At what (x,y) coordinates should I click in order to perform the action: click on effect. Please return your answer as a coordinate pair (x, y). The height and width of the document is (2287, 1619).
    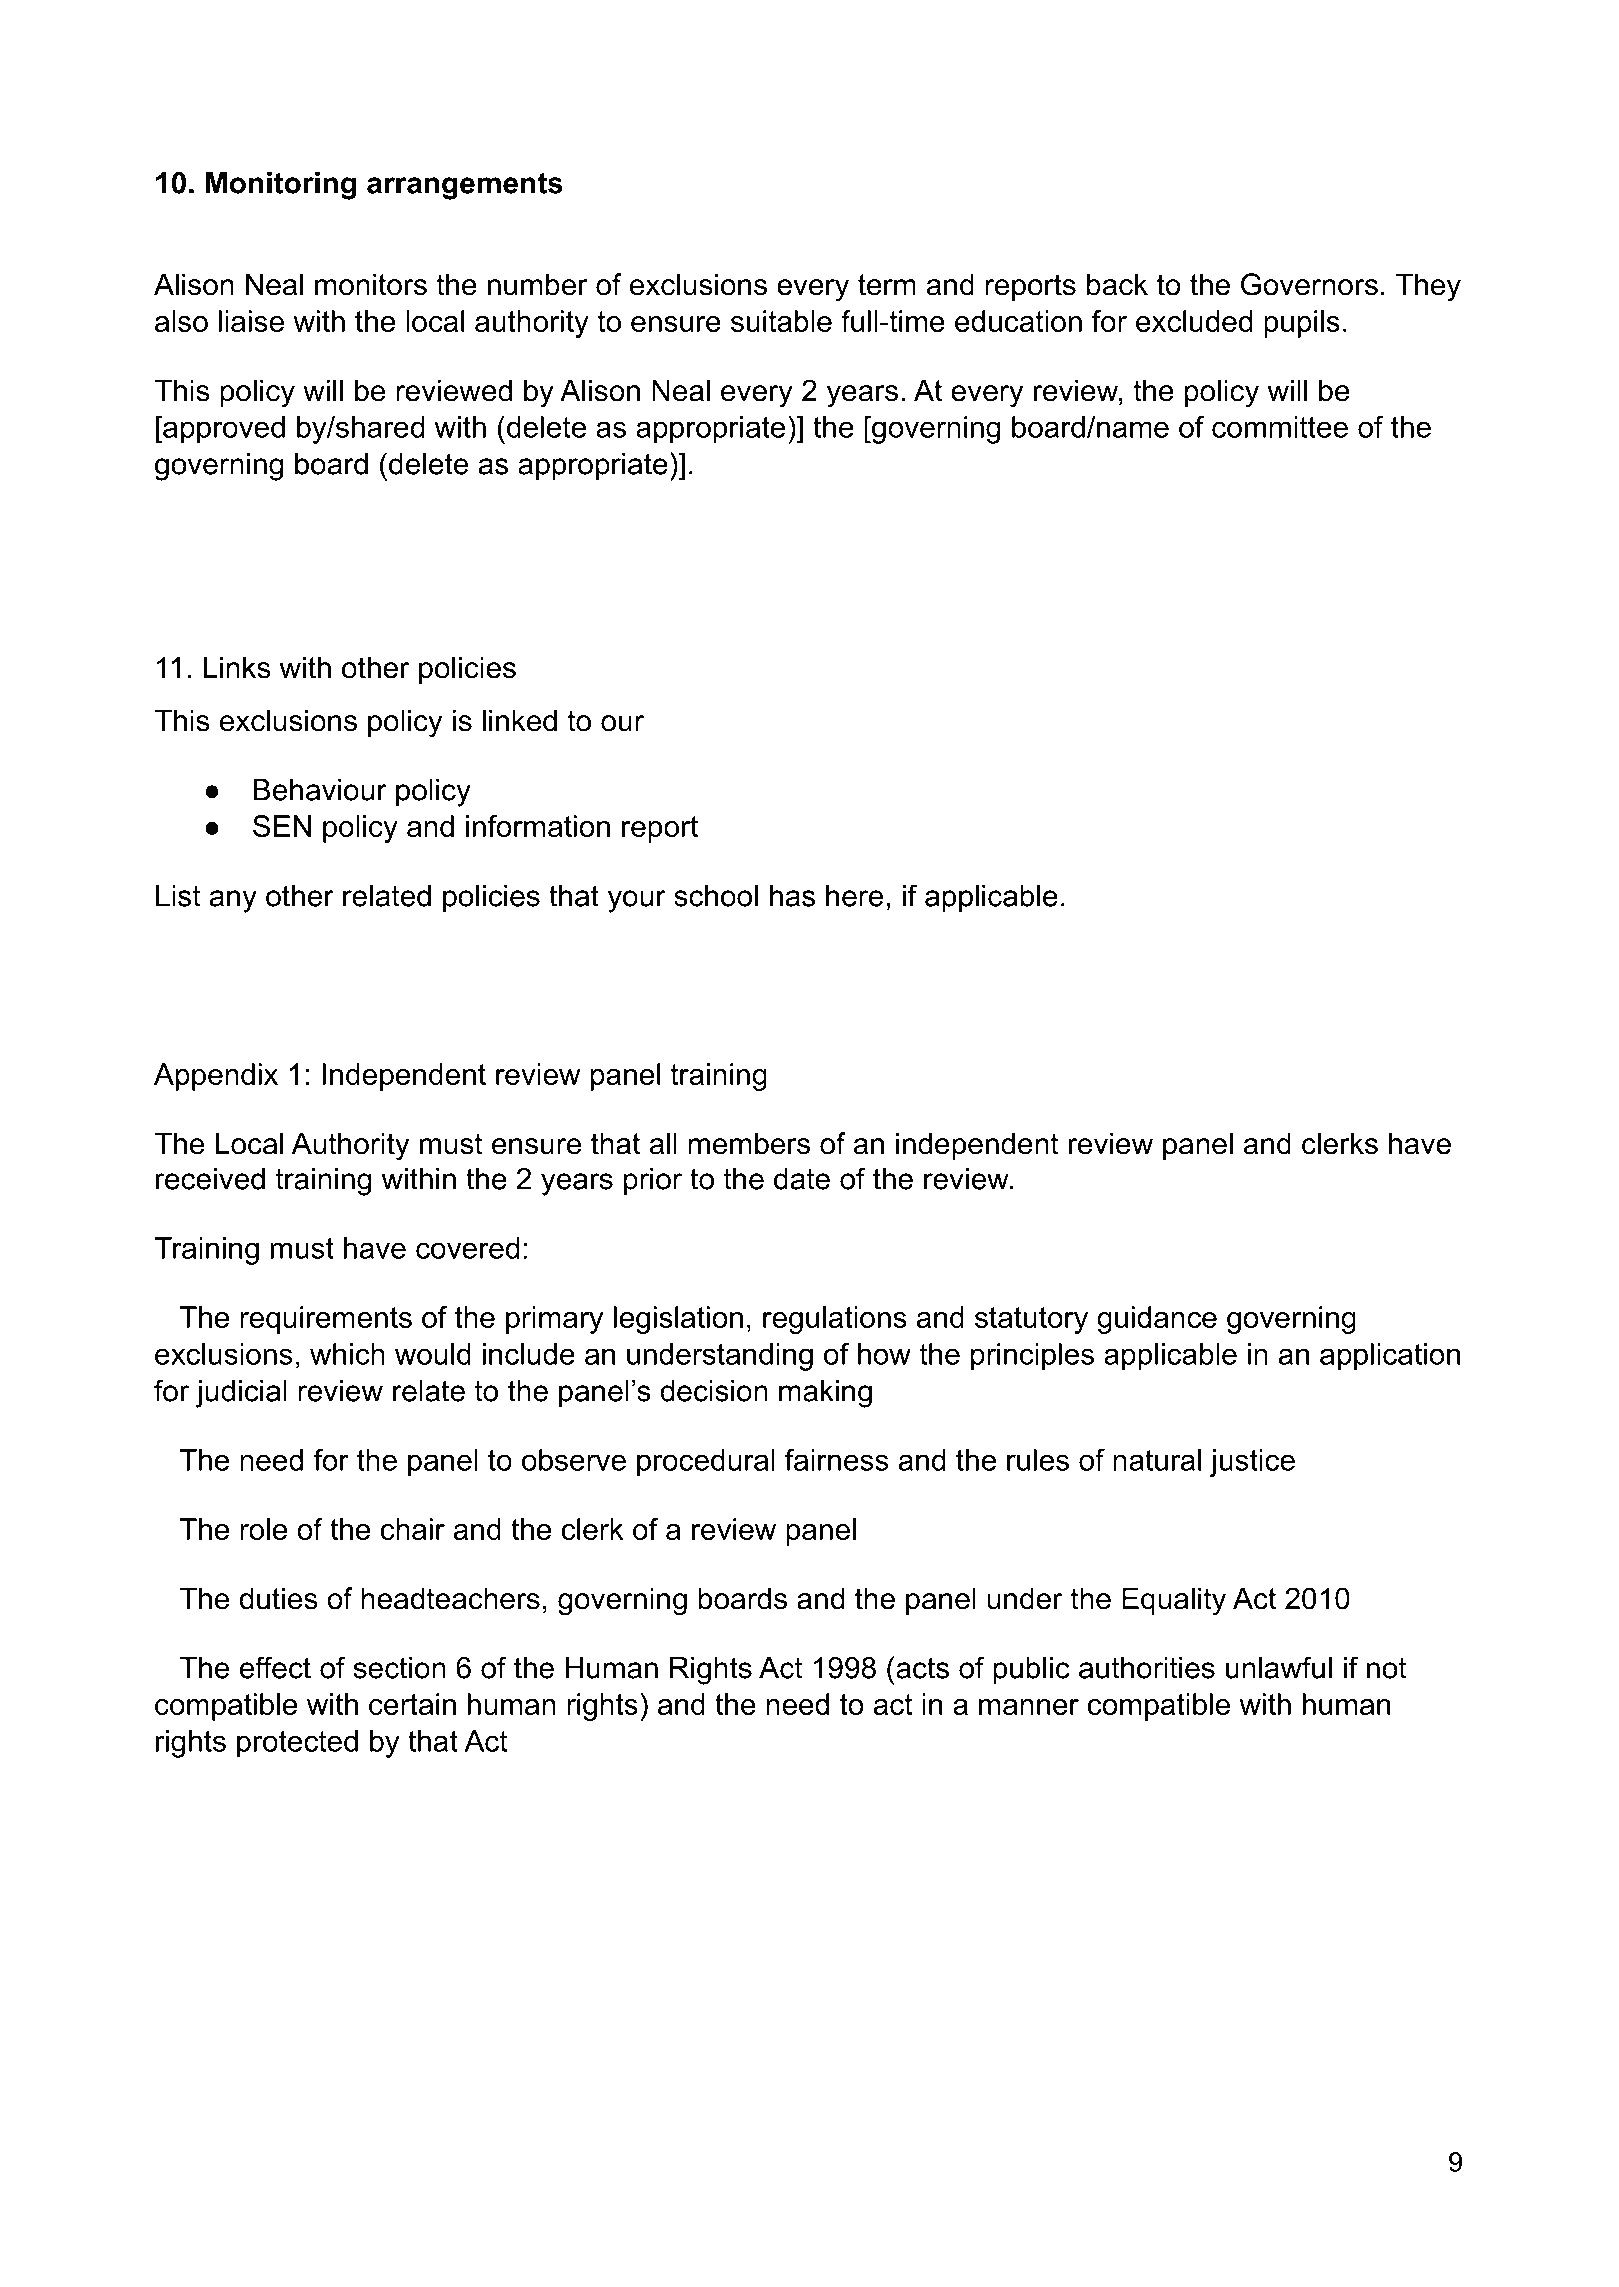
    Looking at the image, I should click on (275, 1667).
